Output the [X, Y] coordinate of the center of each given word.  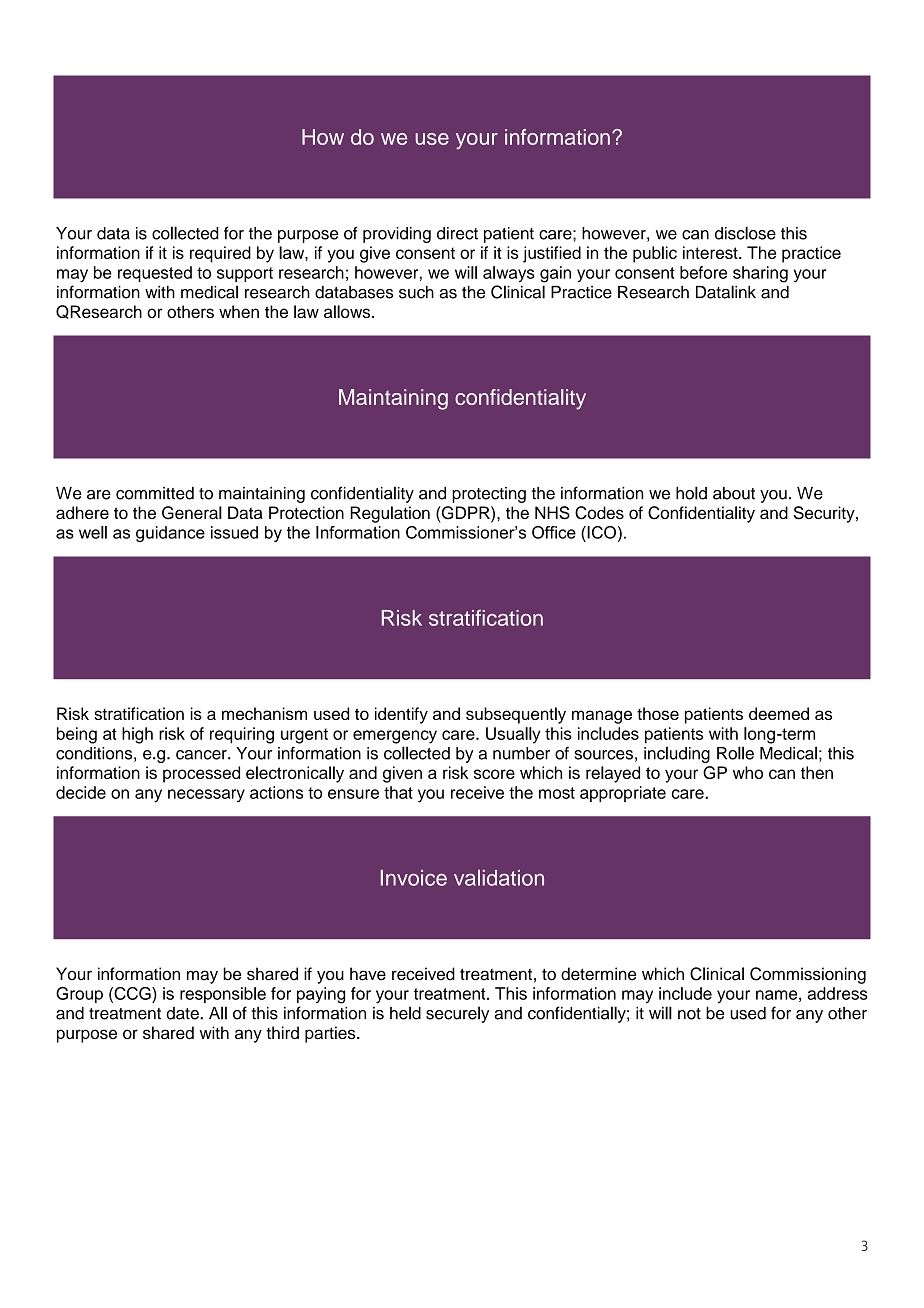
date [183, 1013]
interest [711, 252]
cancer [202, 755]
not [689, 1014]
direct [457, 233]
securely [457, 1014]
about [734, 493]
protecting [489, 495]
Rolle [735, 753]
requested [155, 274]
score [494, 774]
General [192, 513]
